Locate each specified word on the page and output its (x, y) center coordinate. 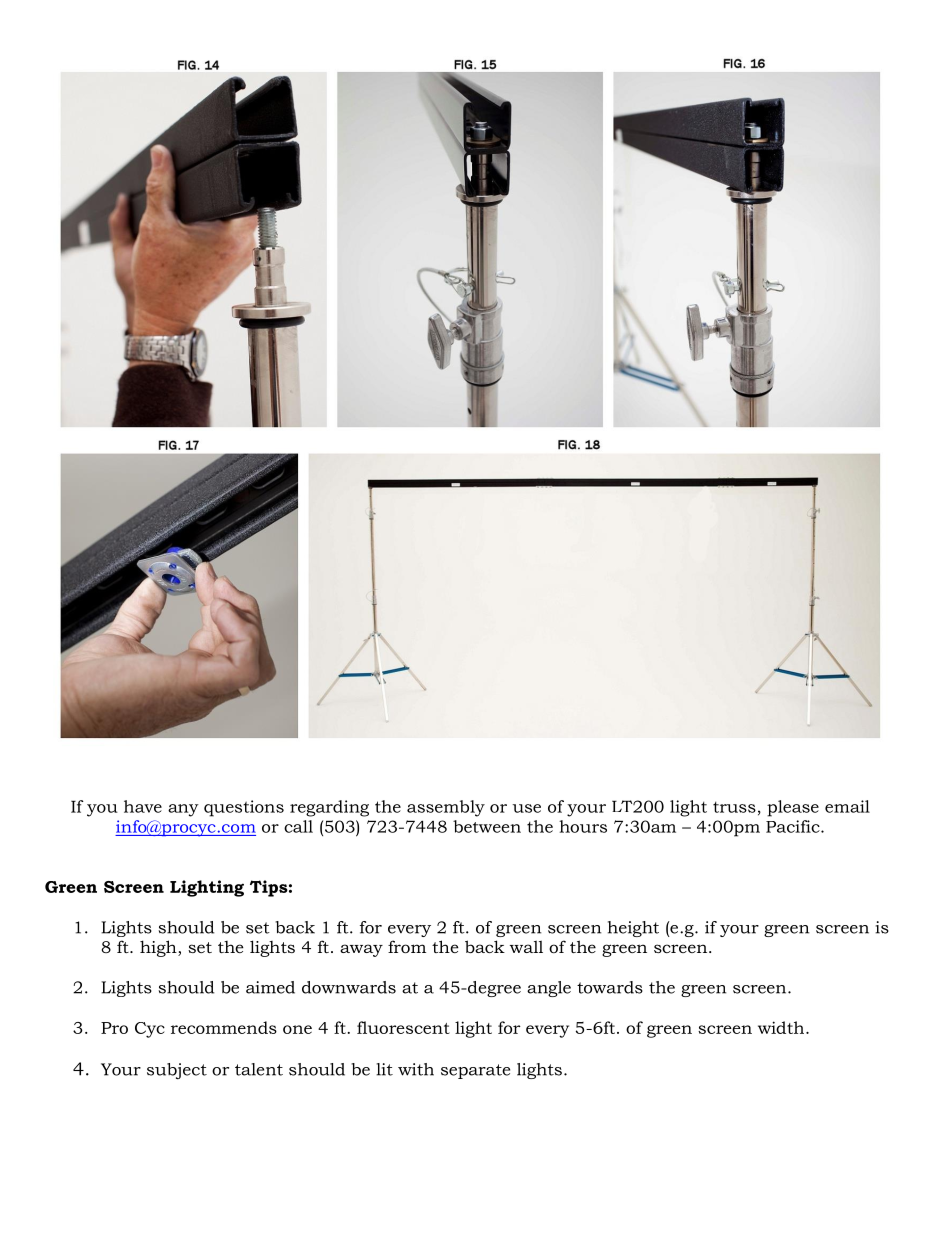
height (633, 929)
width (782, 1027)
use (526, 808)
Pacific (794, 826)
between (487, 826)
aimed (270, 987)
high (159, 948)
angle (549, 989)
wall (526, 946)
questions (244, 808)
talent (259, 1069)
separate (475, 1071)
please (793, 808)
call (298, 826)
